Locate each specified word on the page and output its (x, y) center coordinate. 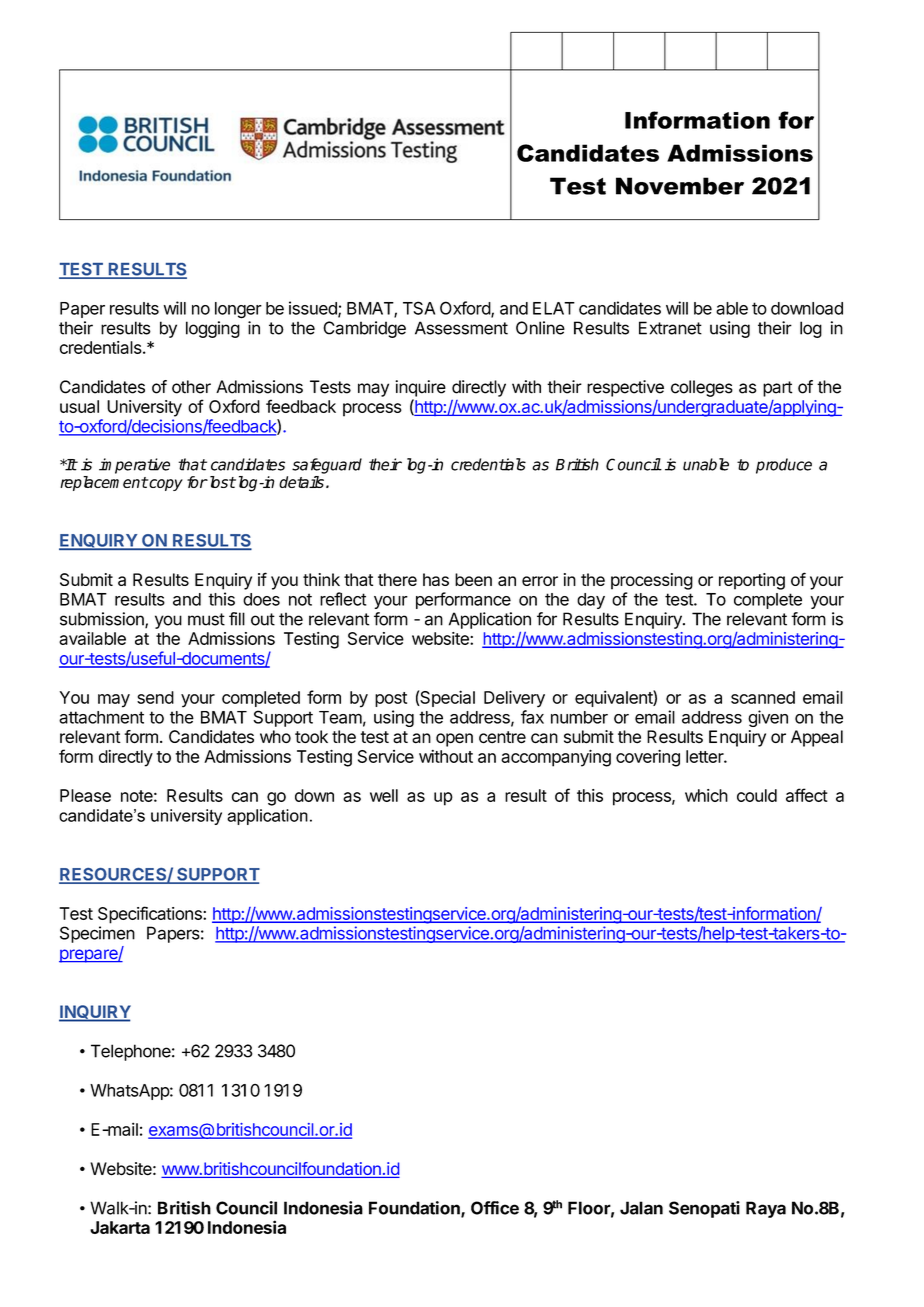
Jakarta (120, 1227)
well (384, 795)
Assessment (461, 328)
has (436, 579)
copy (165, 485)
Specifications (151, 915)
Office (495, 1208)
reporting (752, 581)
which (706, 795)
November (680, 186)
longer (238, 310)
